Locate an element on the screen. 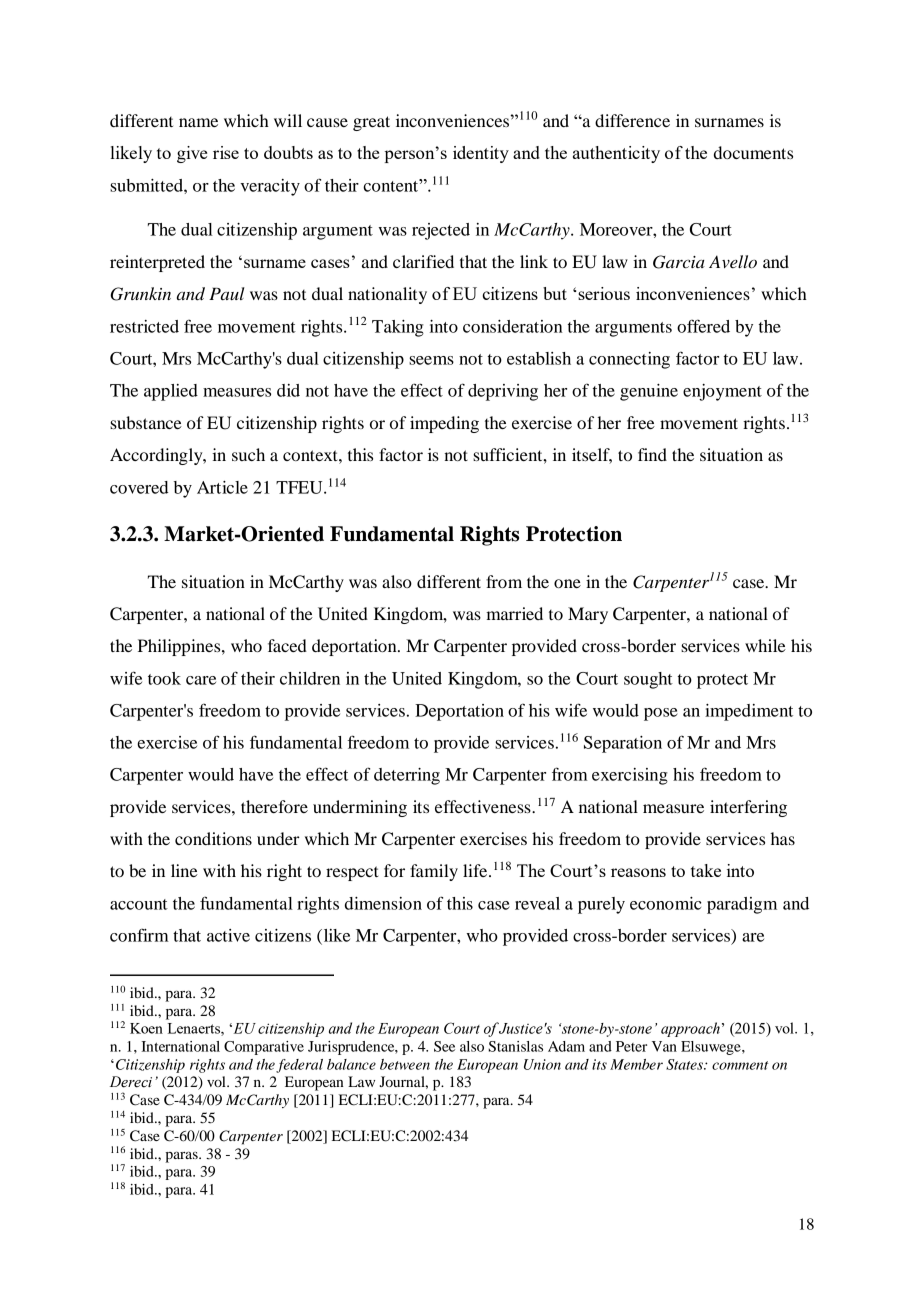  identity is located at coordinates (481, 154).
